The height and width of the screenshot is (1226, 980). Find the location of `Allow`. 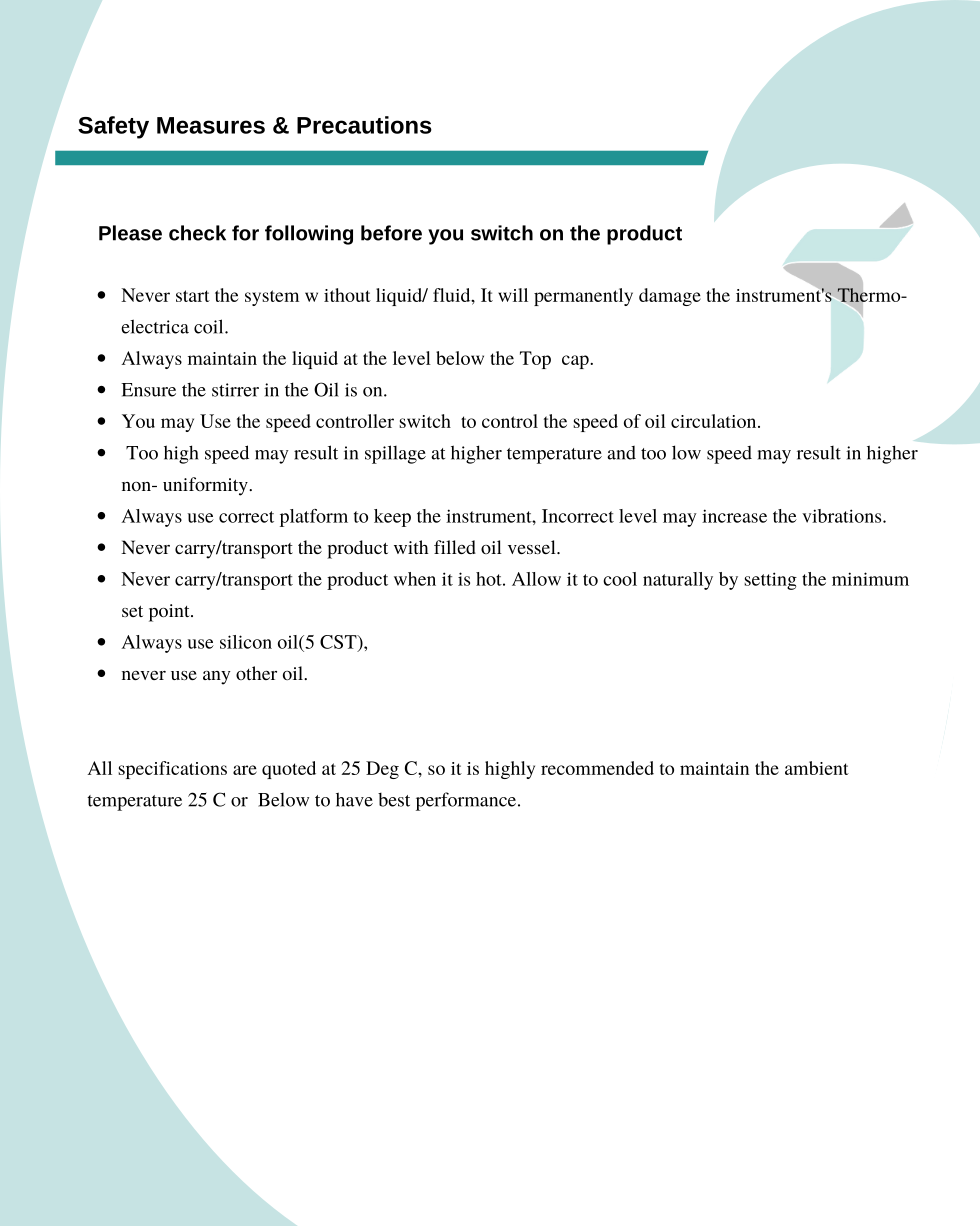

Allow is located at coordinates (536, 579).
